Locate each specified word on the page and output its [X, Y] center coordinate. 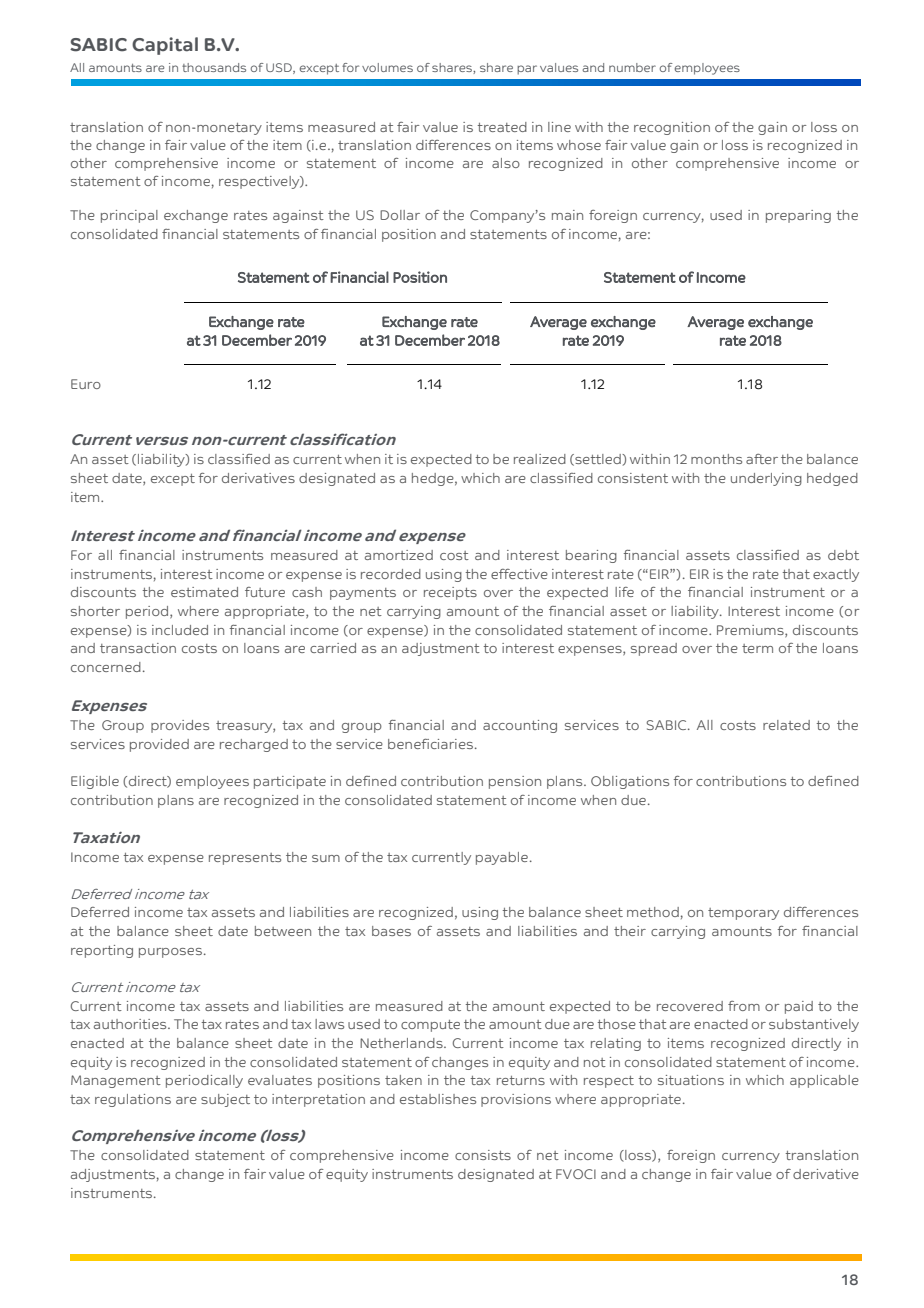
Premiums [751, 631]
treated [502, 127]
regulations [133, 1100]
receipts [450, 593]
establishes [438, 1099]
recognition [672, 128]
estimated [204, 592]
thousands [214, 67]
